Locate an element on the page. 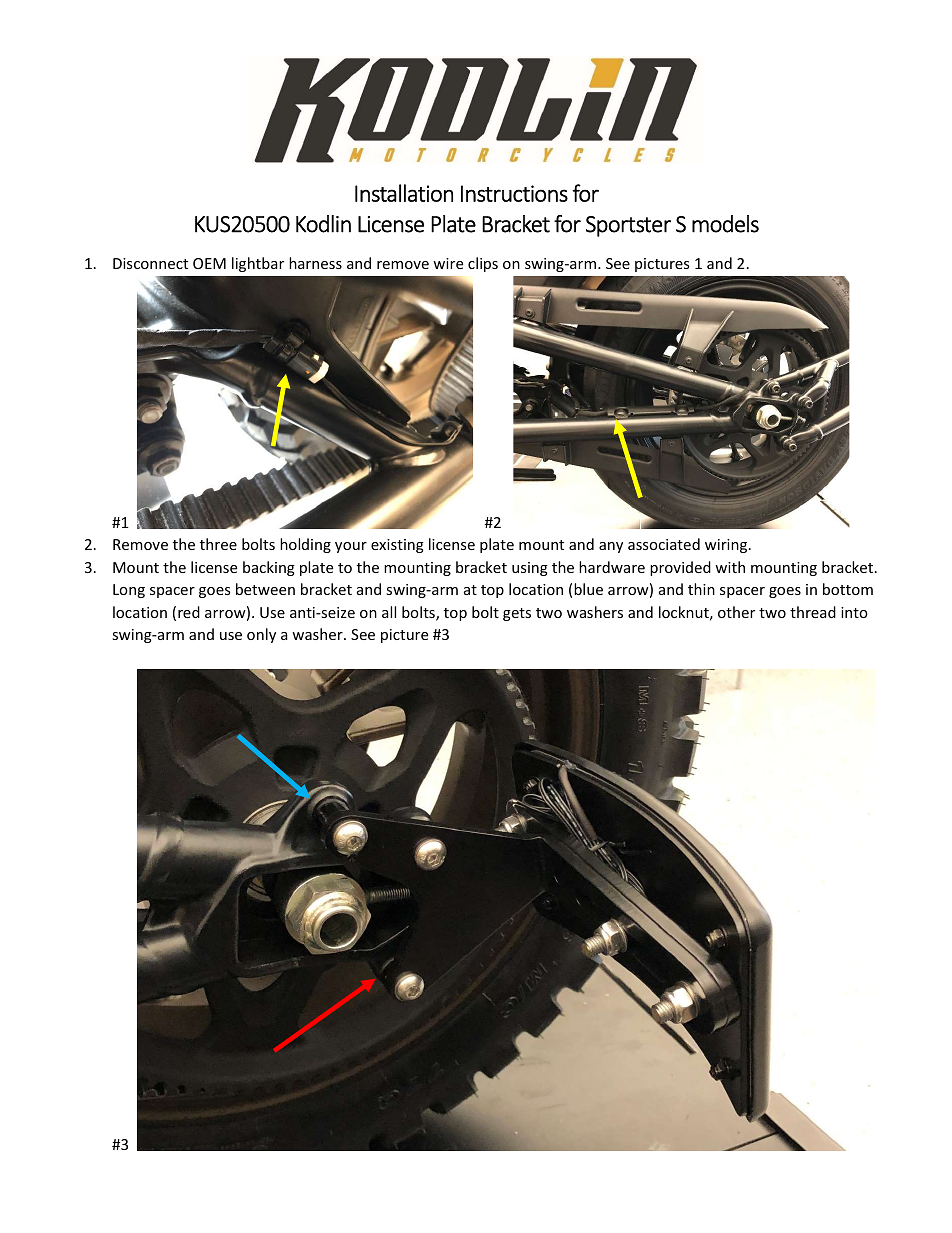 This page has height=1233, width=952. Instructions is located at coordinates (514, 193).
